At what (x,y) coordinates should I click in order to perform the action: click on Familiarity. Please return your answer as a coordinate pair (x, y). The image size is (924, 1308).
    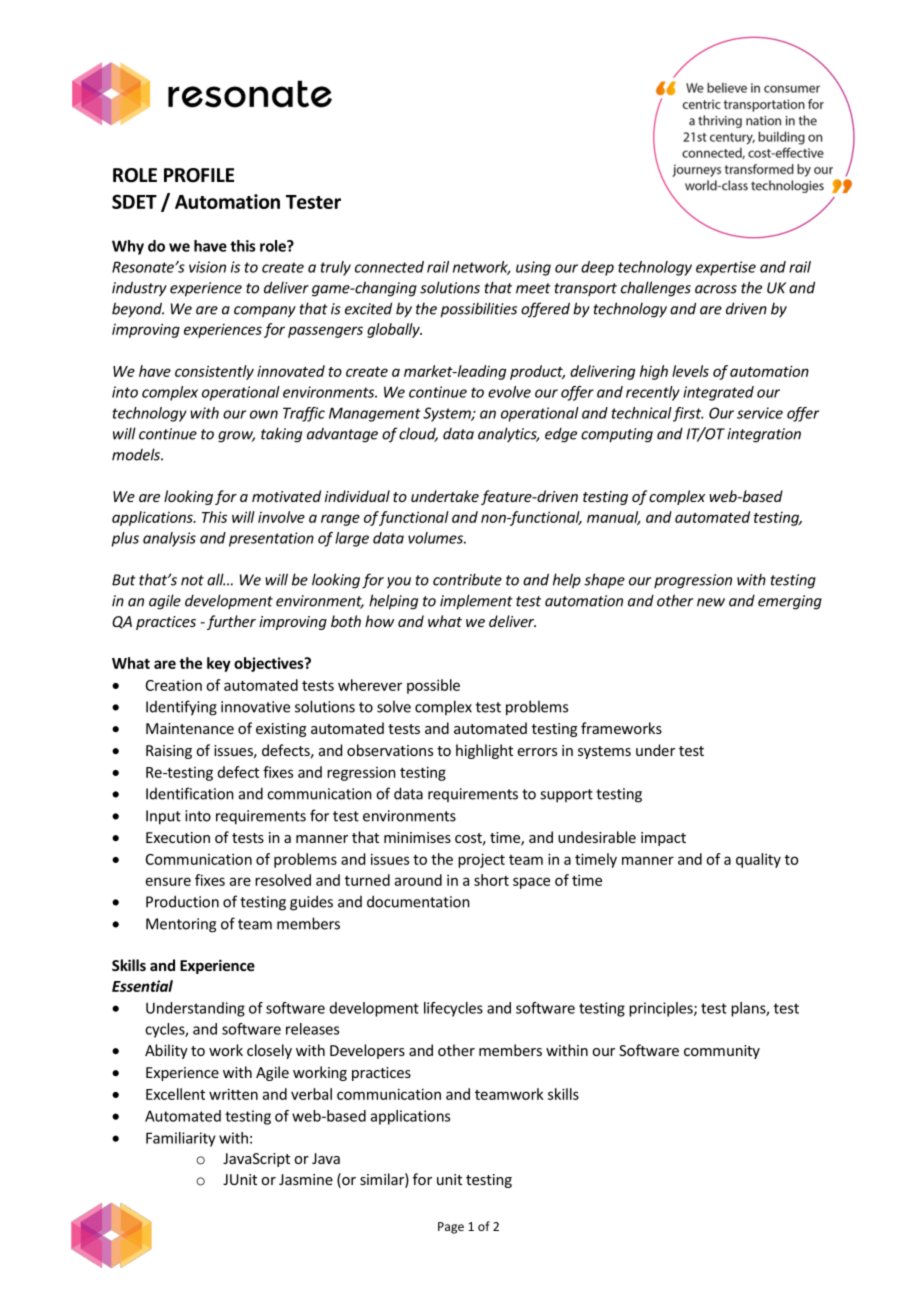
    Looking at the image, I should click on (181, 1139).
